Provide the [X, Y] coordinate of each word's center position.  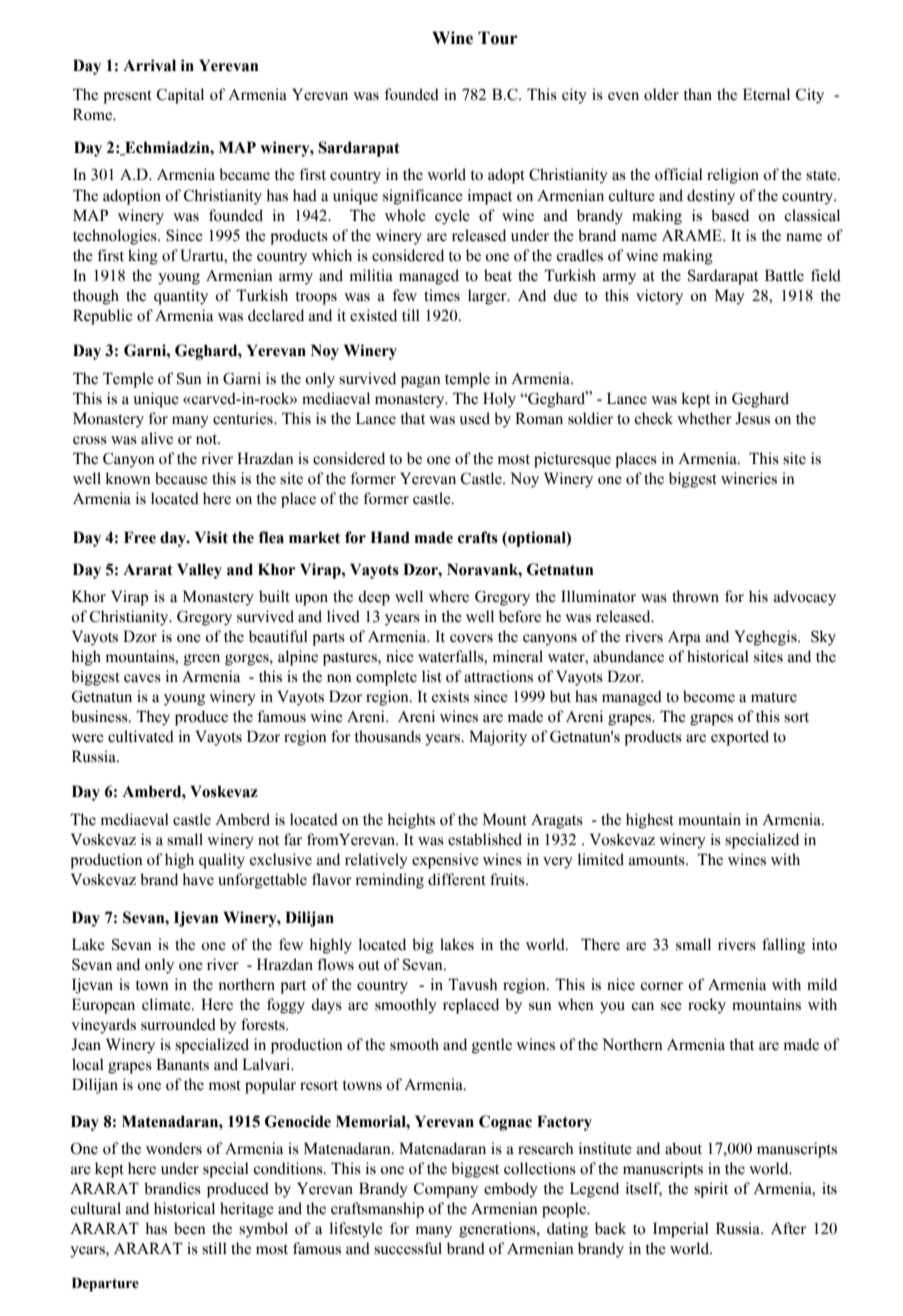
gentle [492, 1046]
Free [140, 537]
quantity [181, 297]
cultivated [141, 736]
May [730, 297]
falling [783, 946]
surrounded [178, 1024]
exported [740, 738]
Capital [180, 96]
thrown [695, 596]
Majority [498, 738]
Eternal [766, 94]
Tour [498, 38]
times [442, 295]
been [190, 1228]
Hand [390, 537]
